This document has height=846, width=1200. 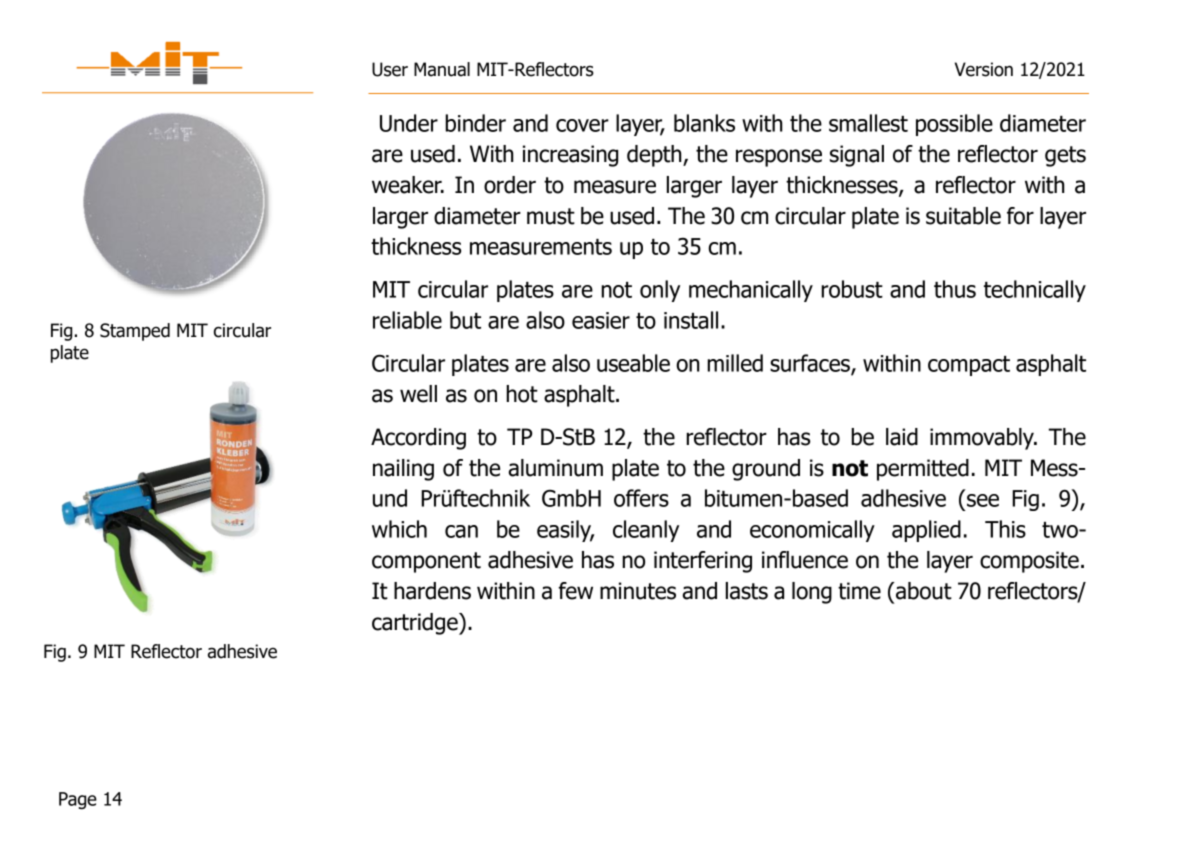 I want to click on only, so click(x=660, y=291).
